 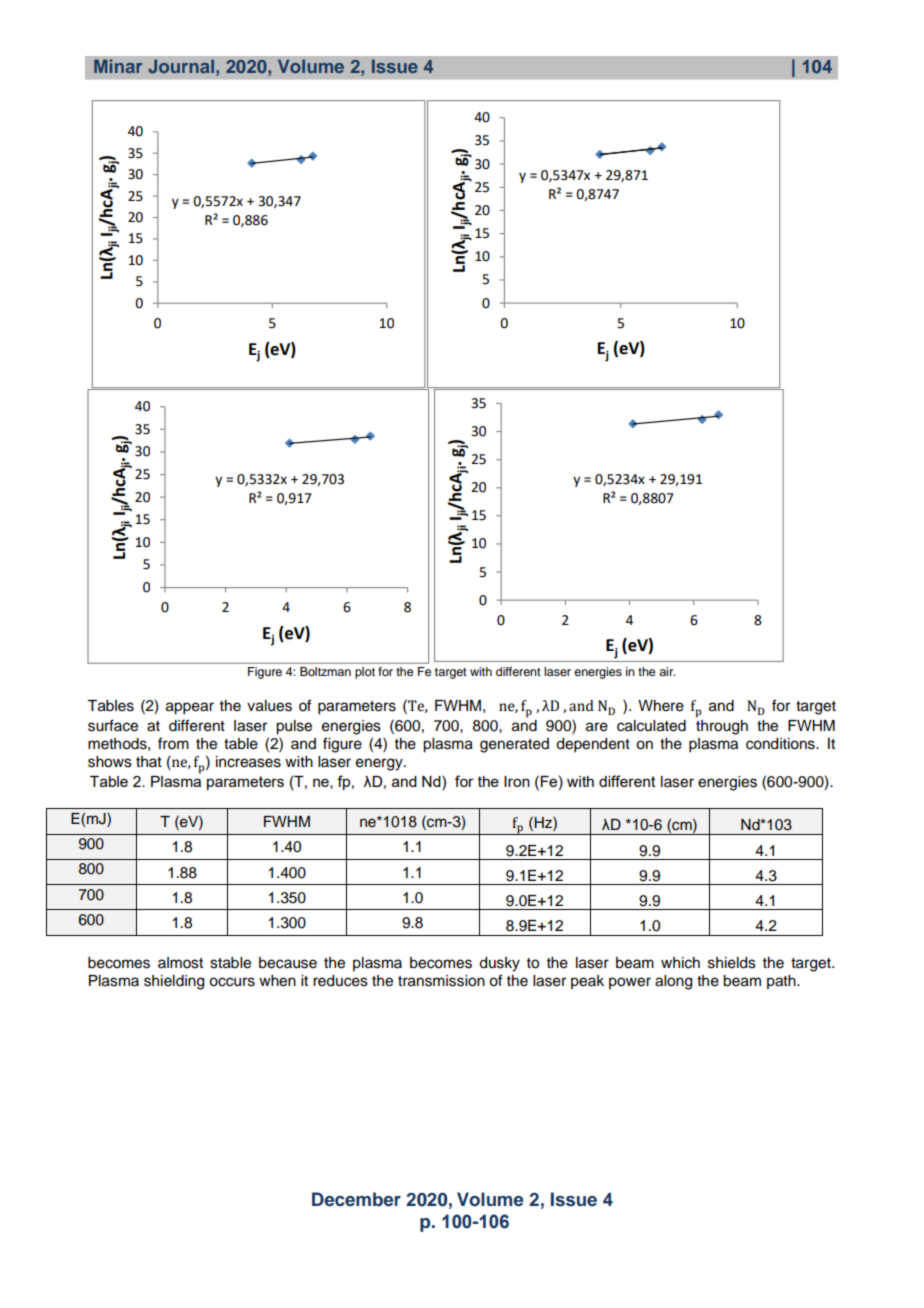 What do you see at coordinates (365, 673) in the screenshot?
I see `plot` at bounding box center [365, 673].
